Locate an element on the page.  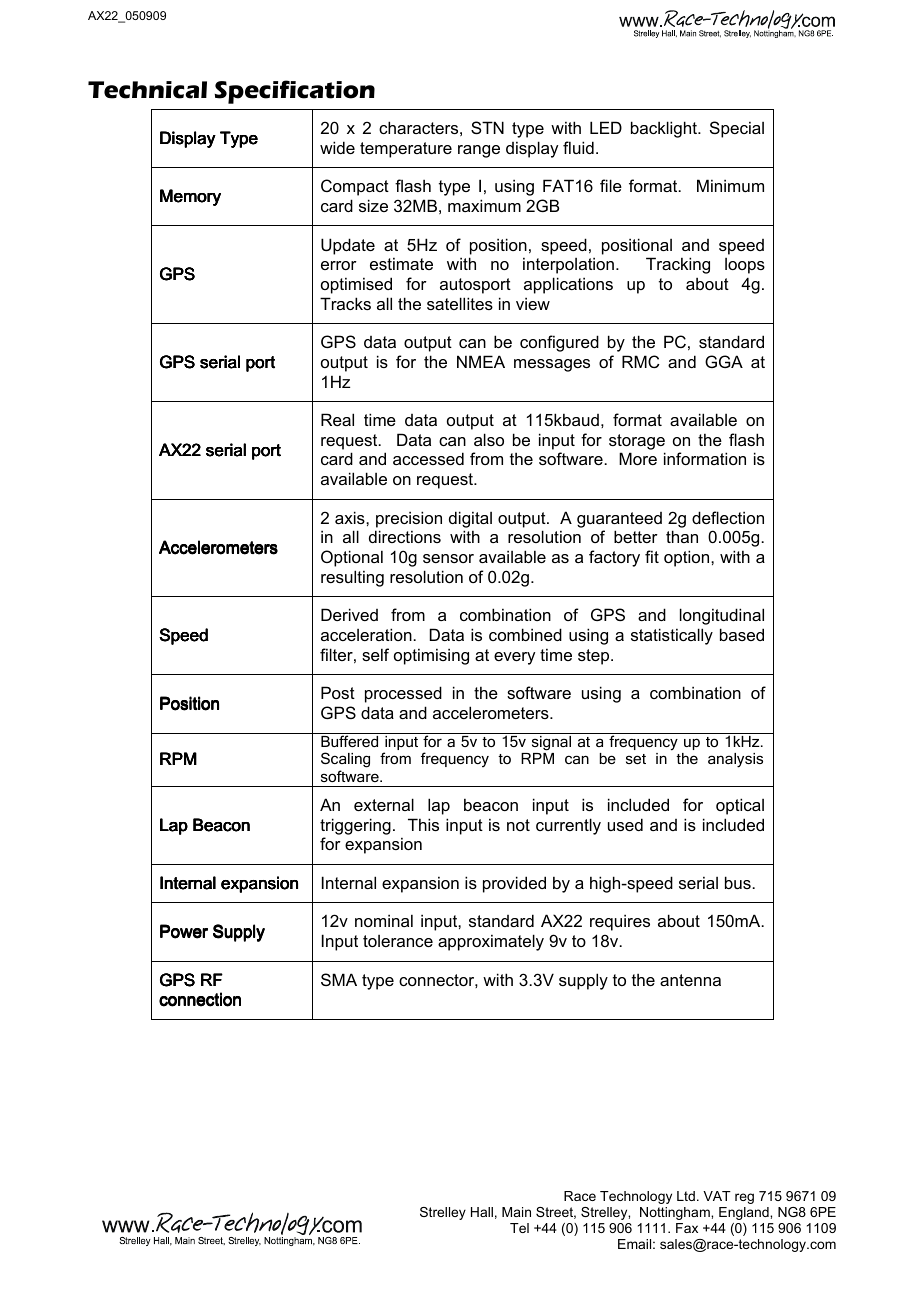
Hall is located at coordinates (482, 1212).
